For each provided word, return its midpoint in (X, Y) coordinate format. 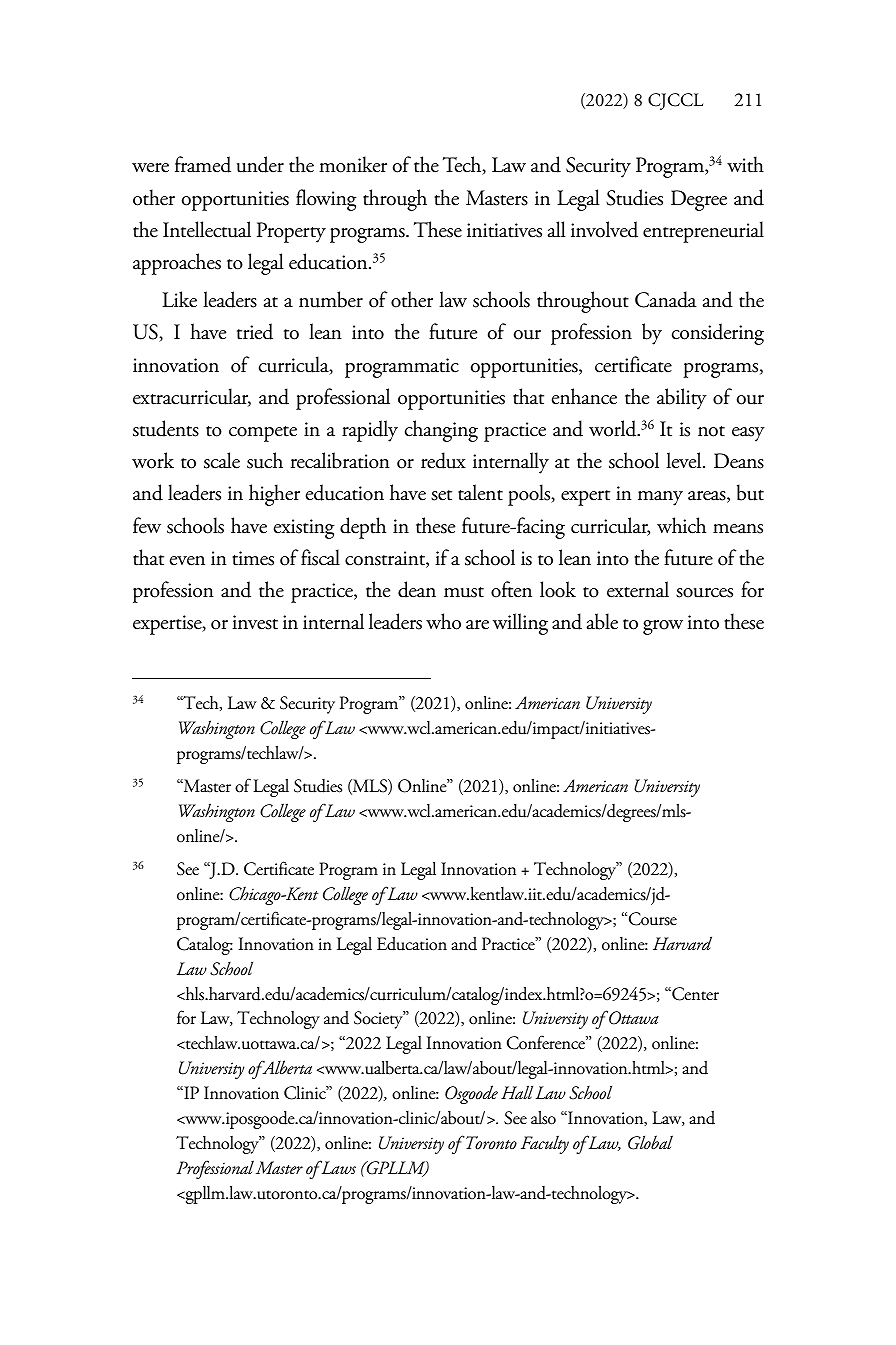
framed (203, 164)
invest (255, 622)
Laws (337, 1167)
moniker (353, 164)
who (443, 621)
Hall (517, 1092)
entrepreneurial (703, 232)
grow (663, 627)
